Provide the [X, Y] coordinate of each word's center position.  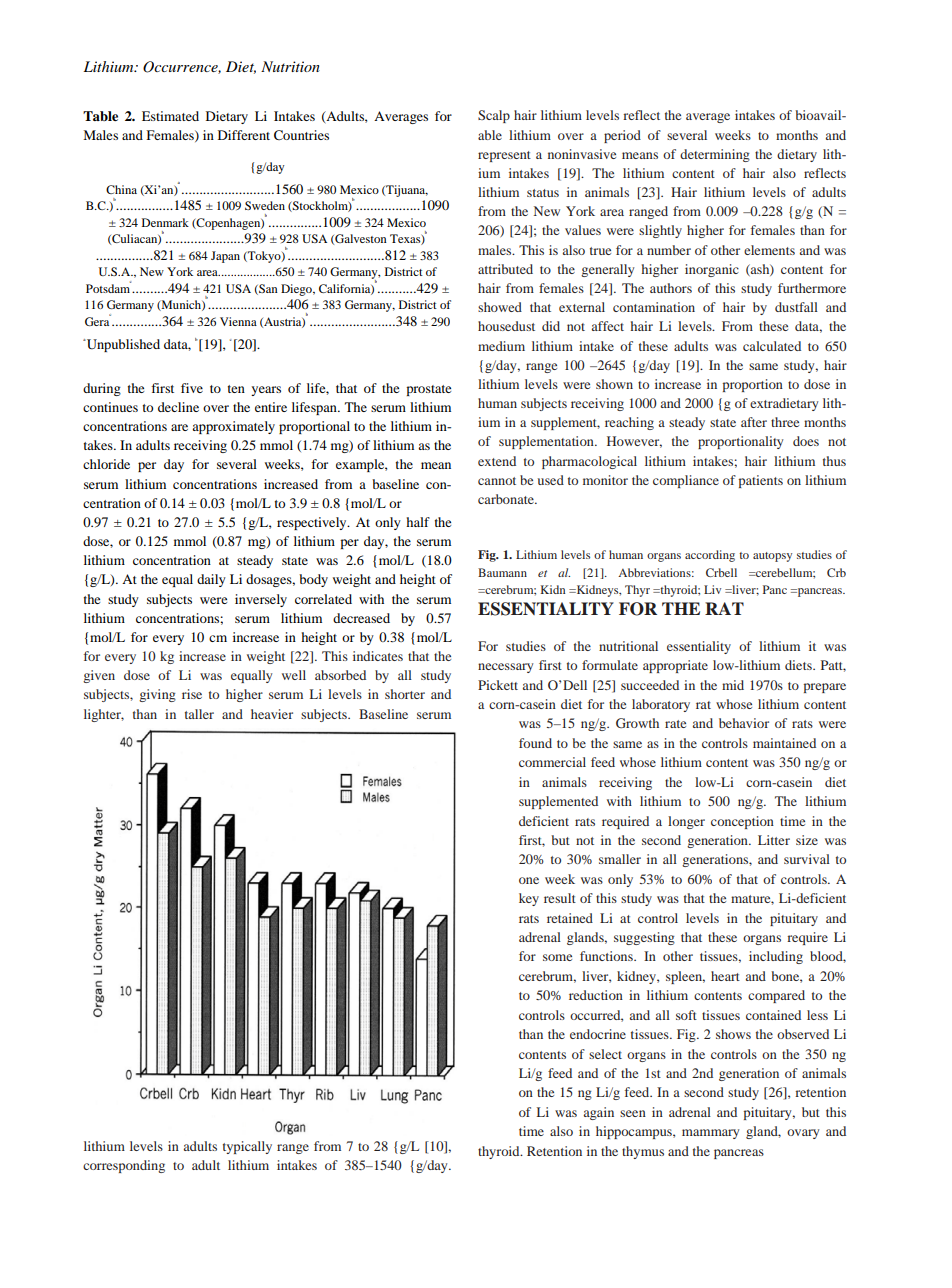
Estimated [170, 116]
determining [715, 155]
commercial [552, 762]
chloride [106, 464]
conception [742, 822]
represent [504, 156]
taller [199, 714]
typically [247, 1147]
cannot [497, 481]
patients [761, 481]
